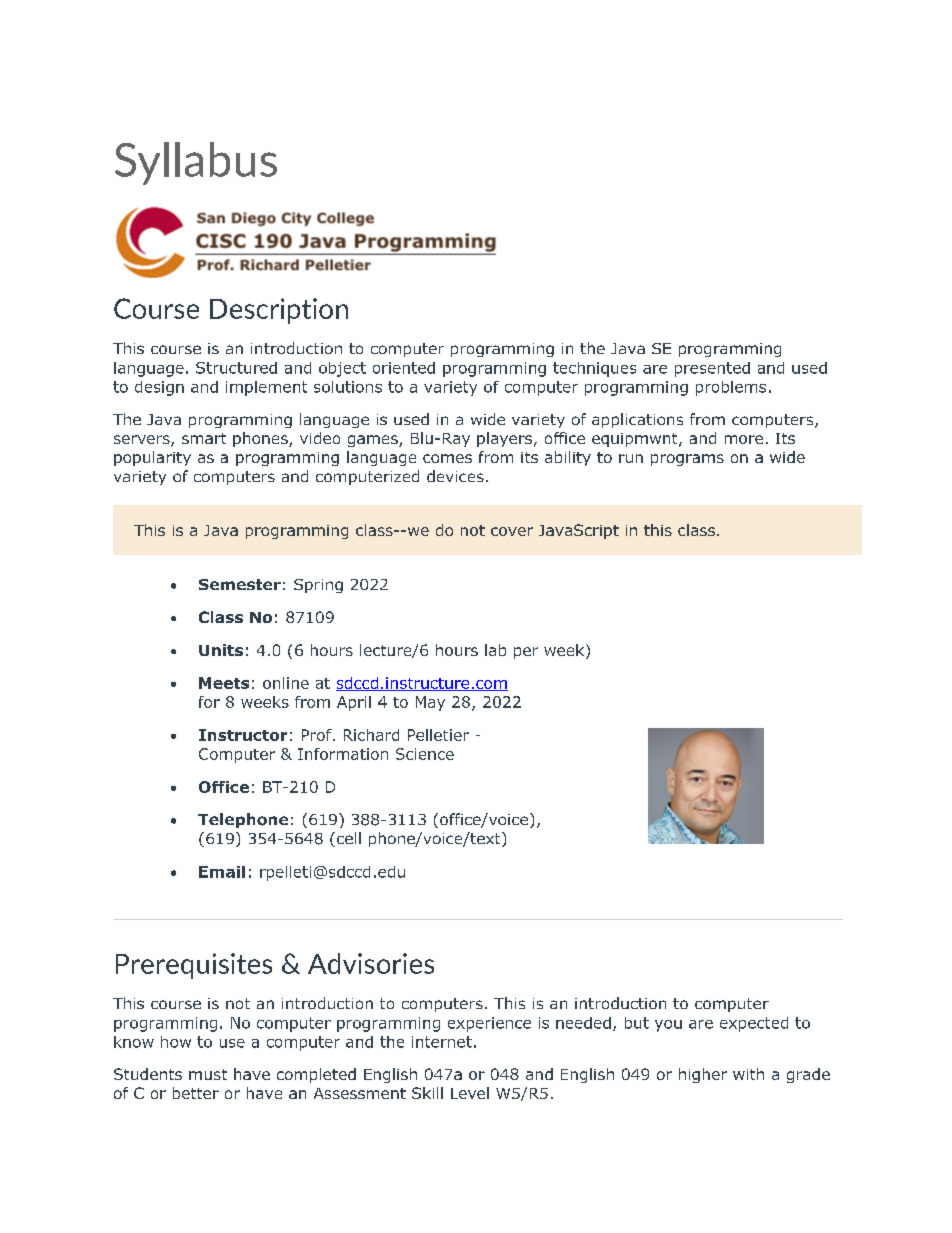  Describe the element at coordinates (470, 1093) in the screenshot. I see `Level` at that location.
